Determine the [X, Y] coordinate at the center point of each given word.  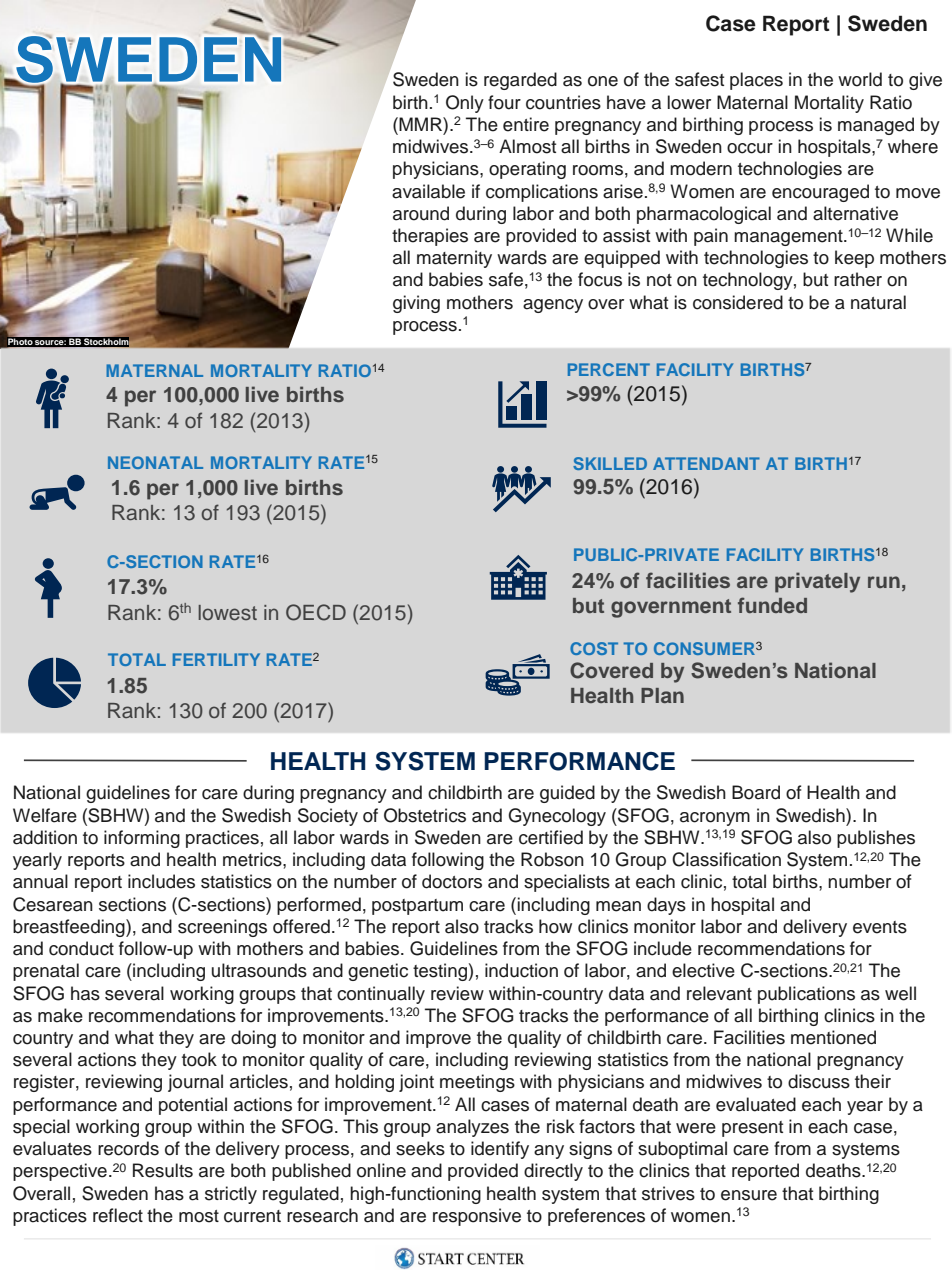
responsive [477, 1217]
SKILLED [610, 463]
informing [142, 839]
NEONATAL [155, 462]
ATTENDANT [706, 463]
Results [163, 1170]
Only [465, 104]
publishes [876, 839]
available [428, 191]
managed [876, 126]
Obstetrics [425, 815]
